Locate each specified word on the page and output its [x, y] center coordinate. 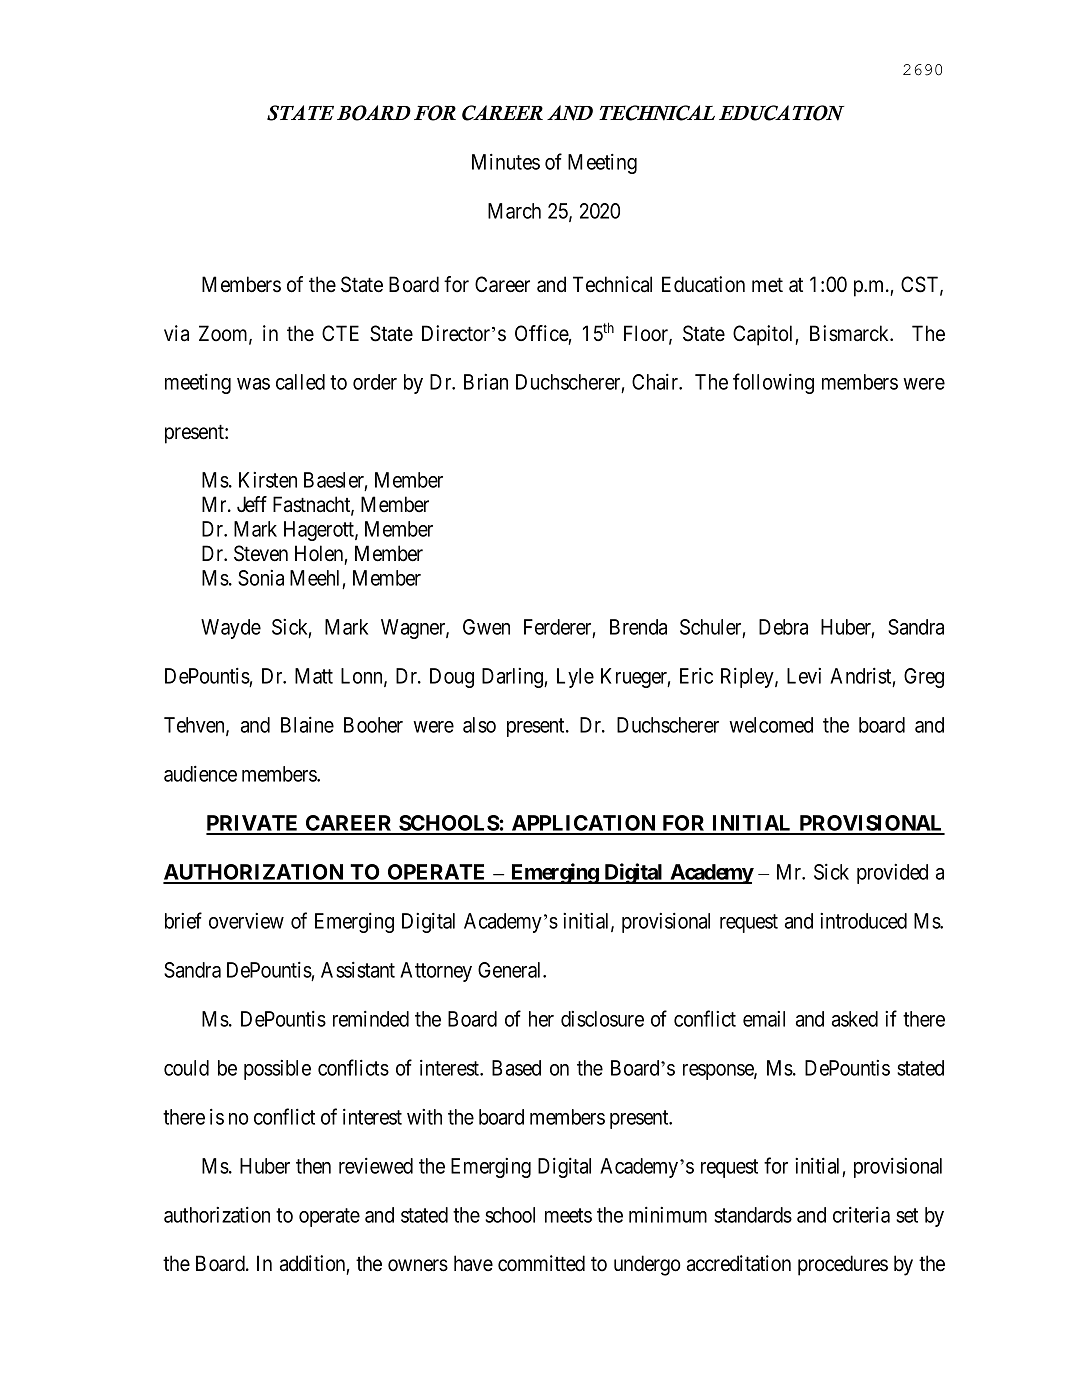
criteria [861, 1215]
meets [568, 1215]
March [514, 211]
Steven [261, 553]
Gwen [486, 627]
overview [246, 921]
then [313, 1166]
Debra [783, 627]
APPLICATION [583, 824]
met [767, 285]
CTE [340, 333]
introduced [863, 921]
